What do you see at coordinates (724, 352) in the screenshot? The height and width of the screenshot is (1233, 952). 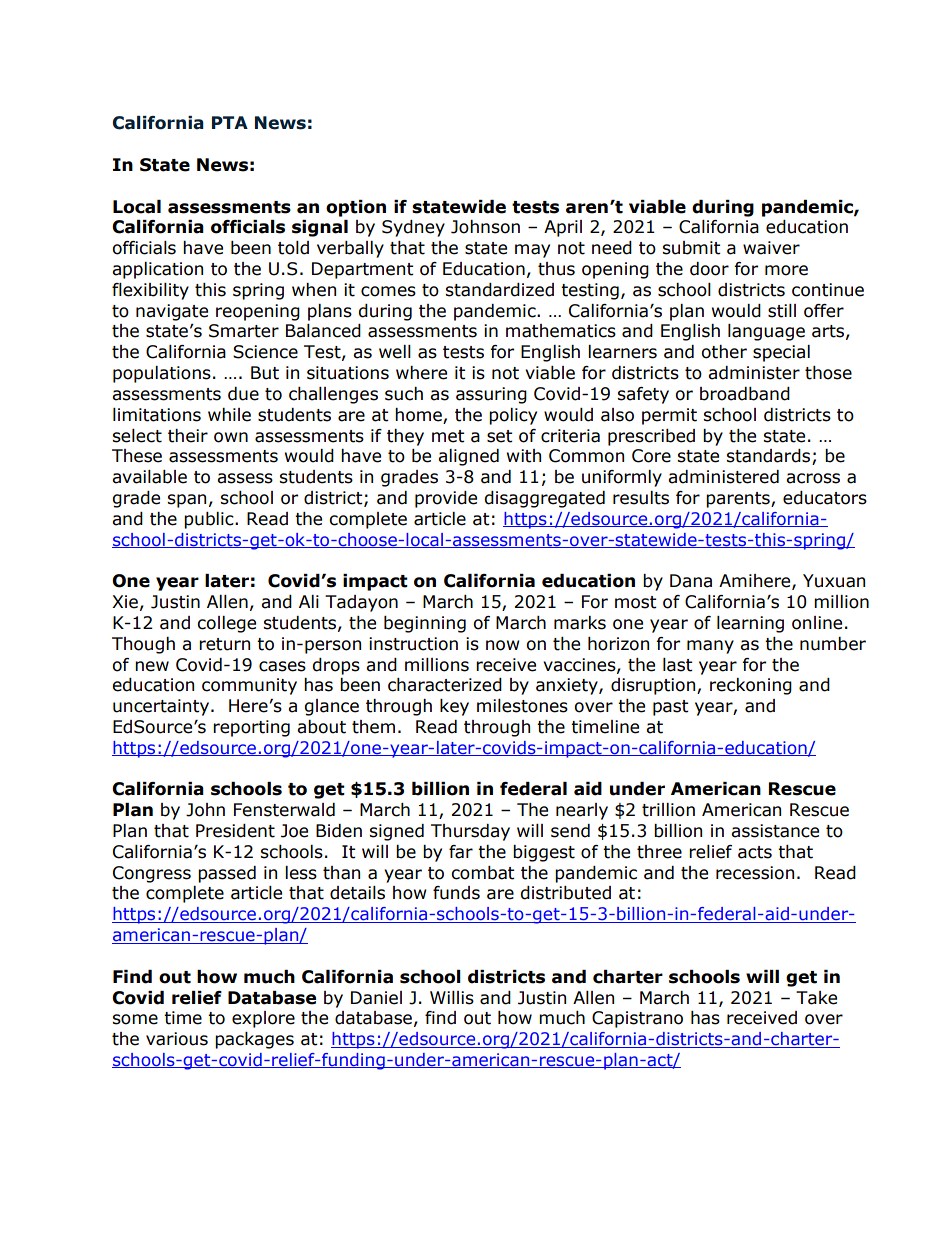 I see `other` at bounding box center [724, 352].
